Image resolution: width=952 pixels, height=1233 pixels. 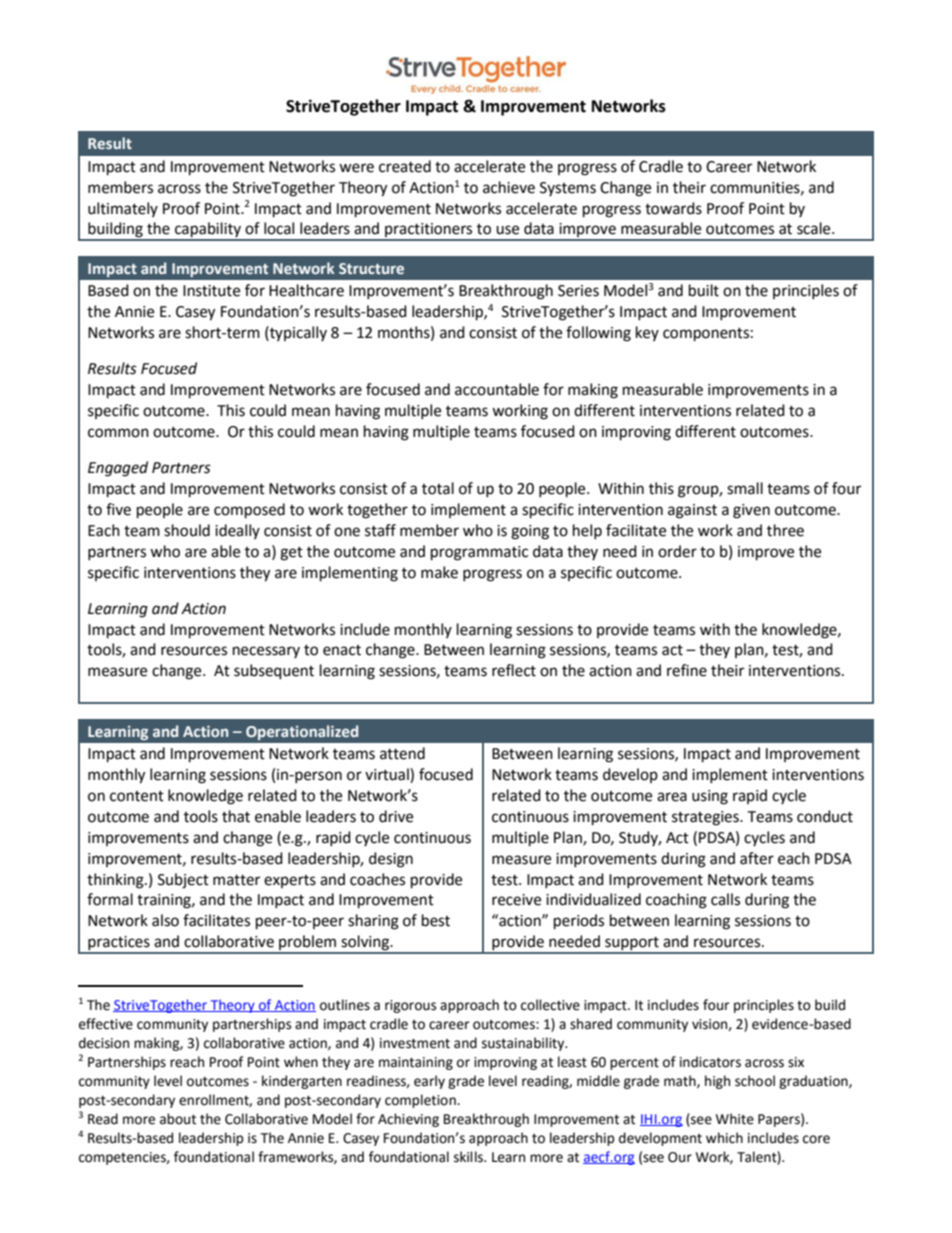 I want to click on about, so click(x=178, y=1119).
